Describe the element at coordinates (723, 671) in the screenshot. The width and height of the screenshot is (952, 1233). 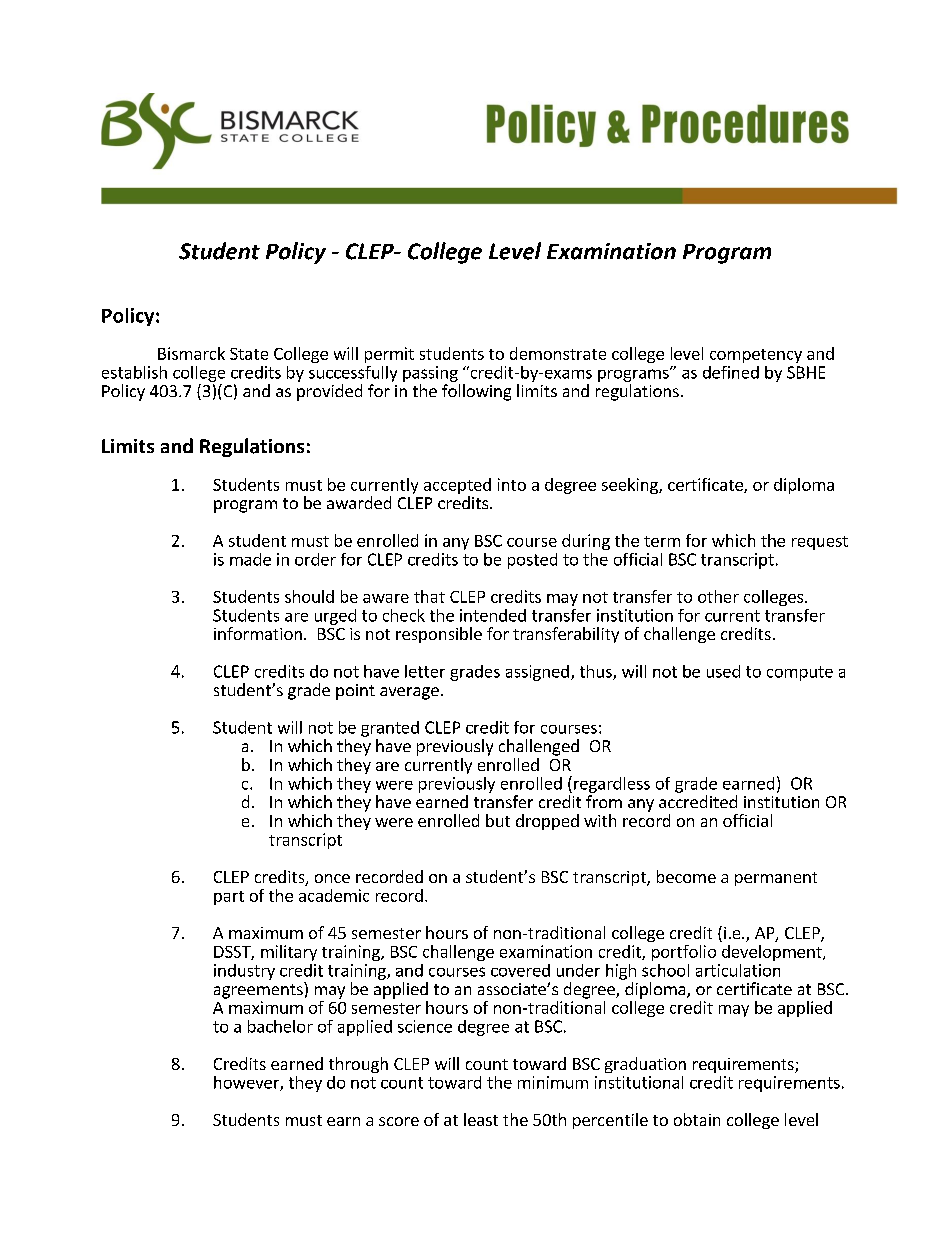
I see `used` at that location.
